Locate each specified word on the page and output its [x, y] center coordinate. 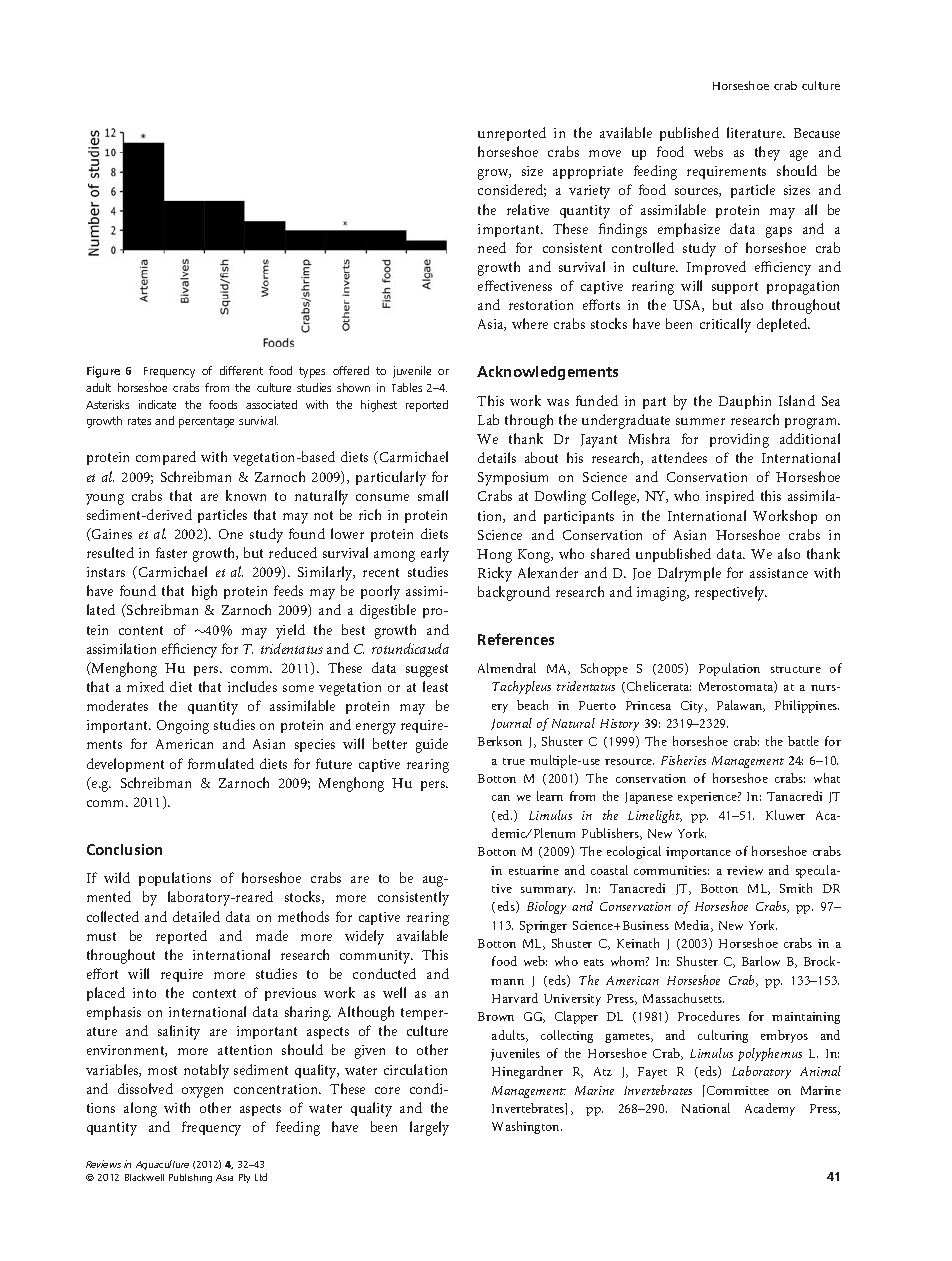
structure [796, 669]
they [767, 153]
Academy [770, 1109]
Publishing [190, 1178]
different [241, 370]
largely [429, 1128]
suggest [427, 670]
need [492, 247]
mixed [145, 686]
